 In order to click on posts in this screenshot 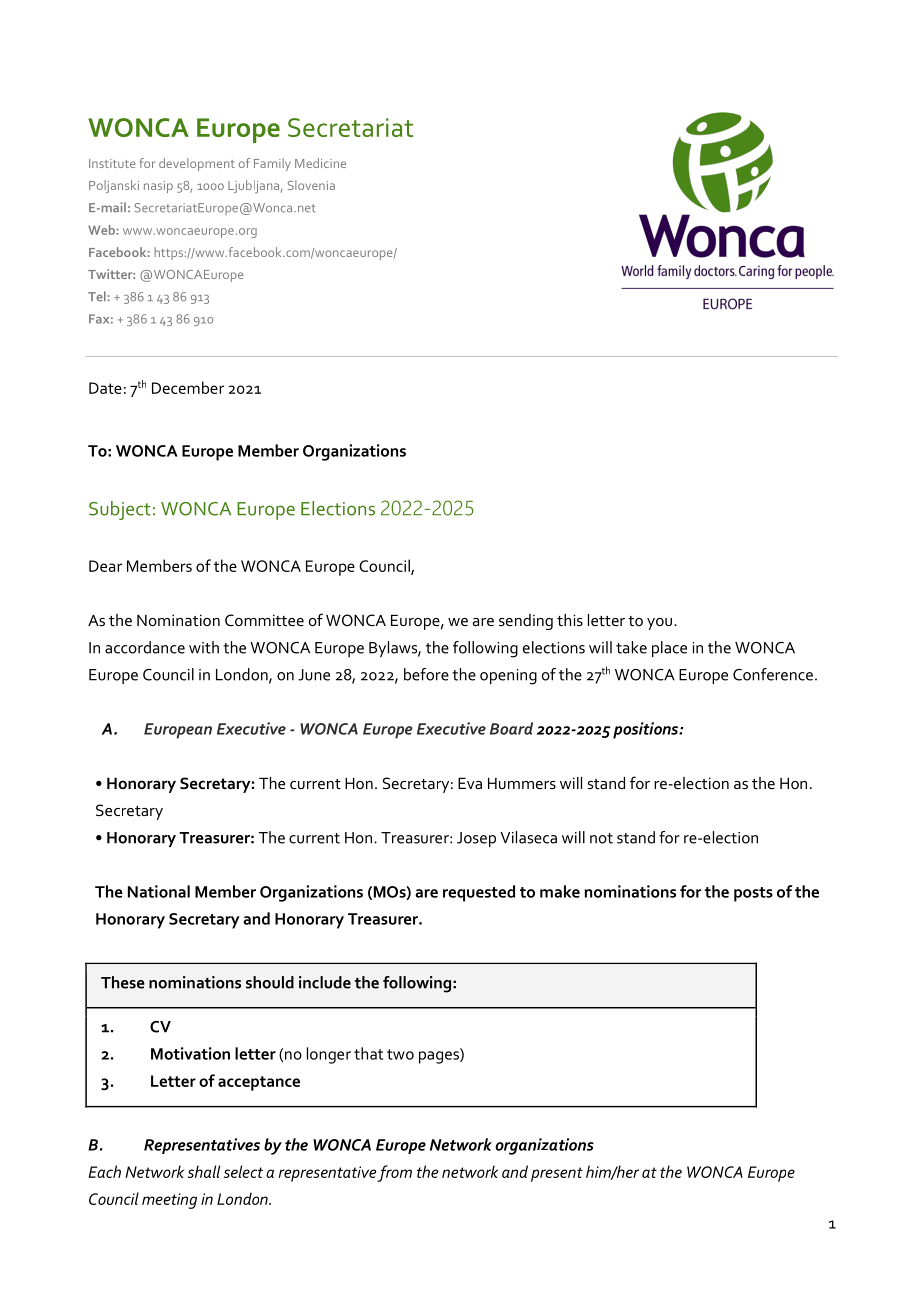, I will do `click(753, 894)`.
